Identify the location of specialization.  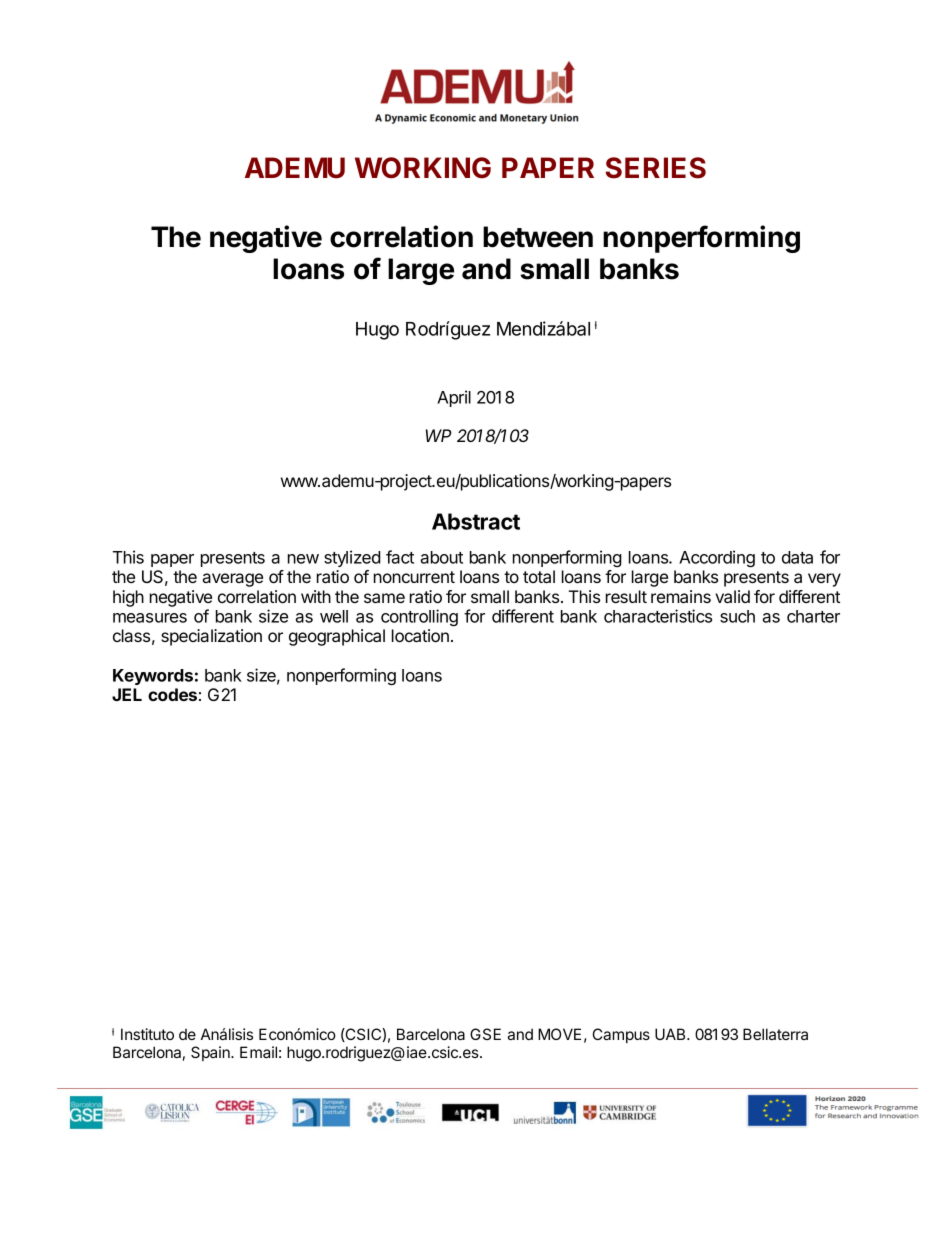
(211, 637).
